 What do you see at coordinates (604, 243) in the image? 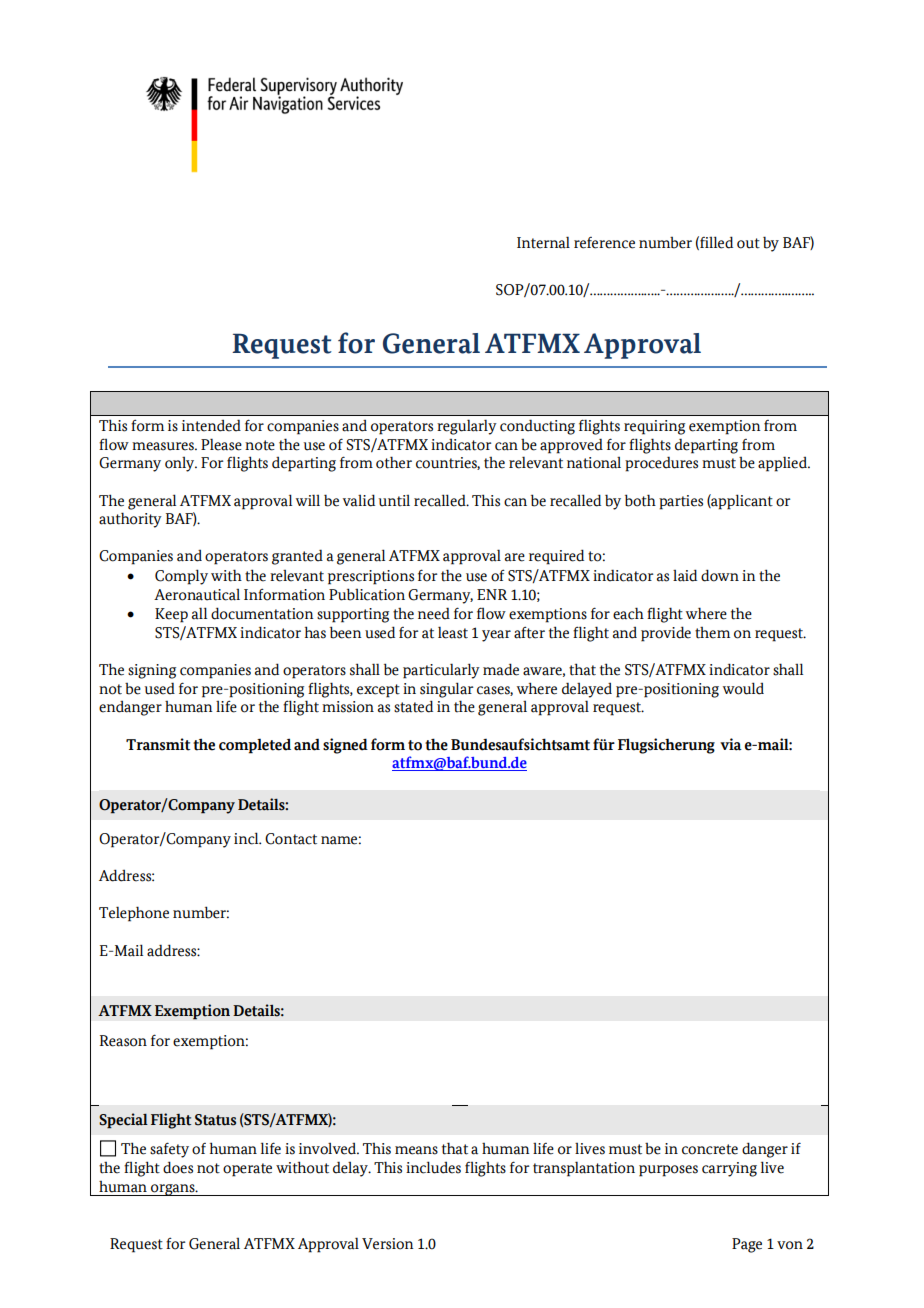
I see `reference` at bounding box center [604, 243].
